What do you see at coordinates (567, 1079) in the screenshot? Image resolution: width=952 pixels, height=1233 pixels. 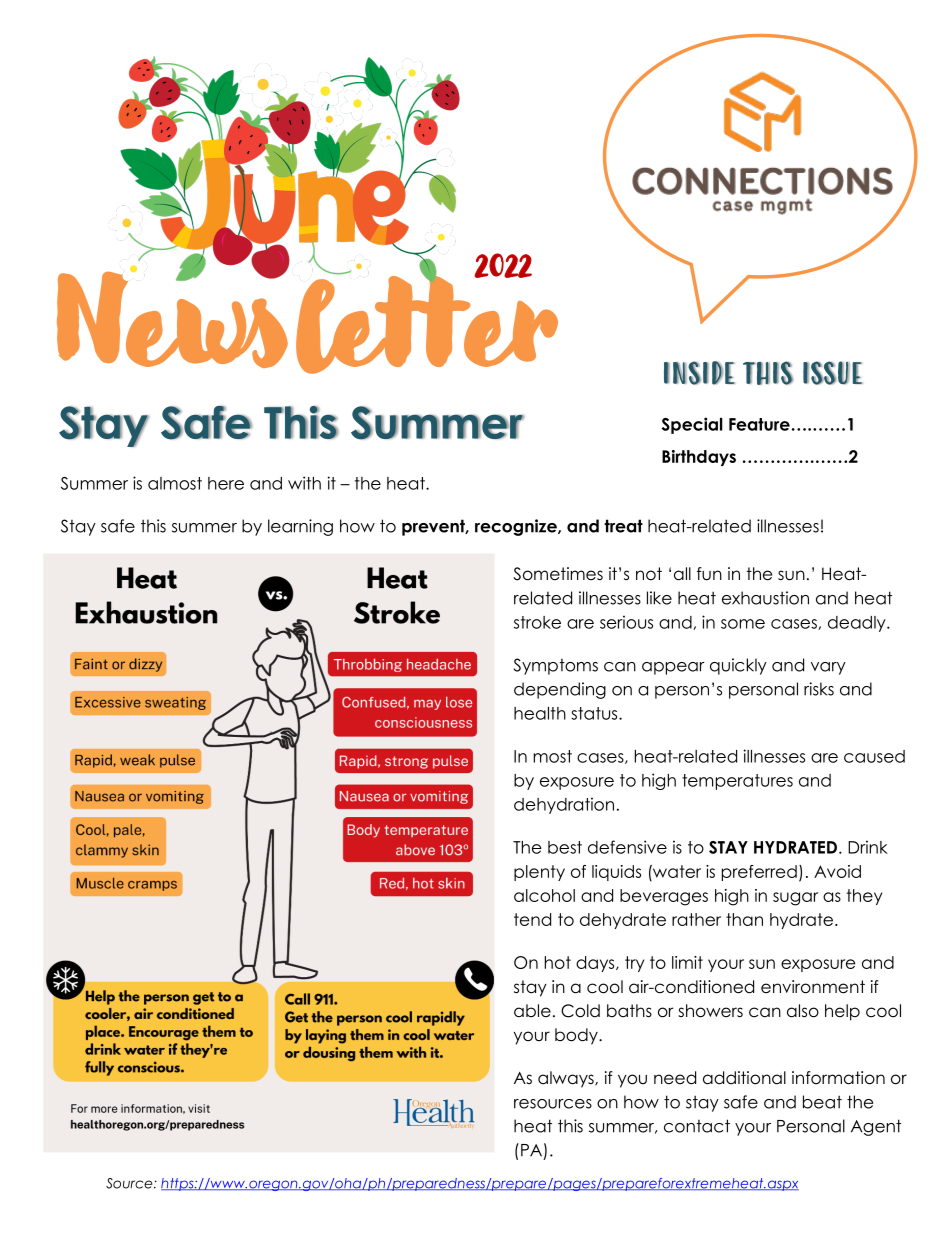 I see `always` at bounding box center [567, 1079].
